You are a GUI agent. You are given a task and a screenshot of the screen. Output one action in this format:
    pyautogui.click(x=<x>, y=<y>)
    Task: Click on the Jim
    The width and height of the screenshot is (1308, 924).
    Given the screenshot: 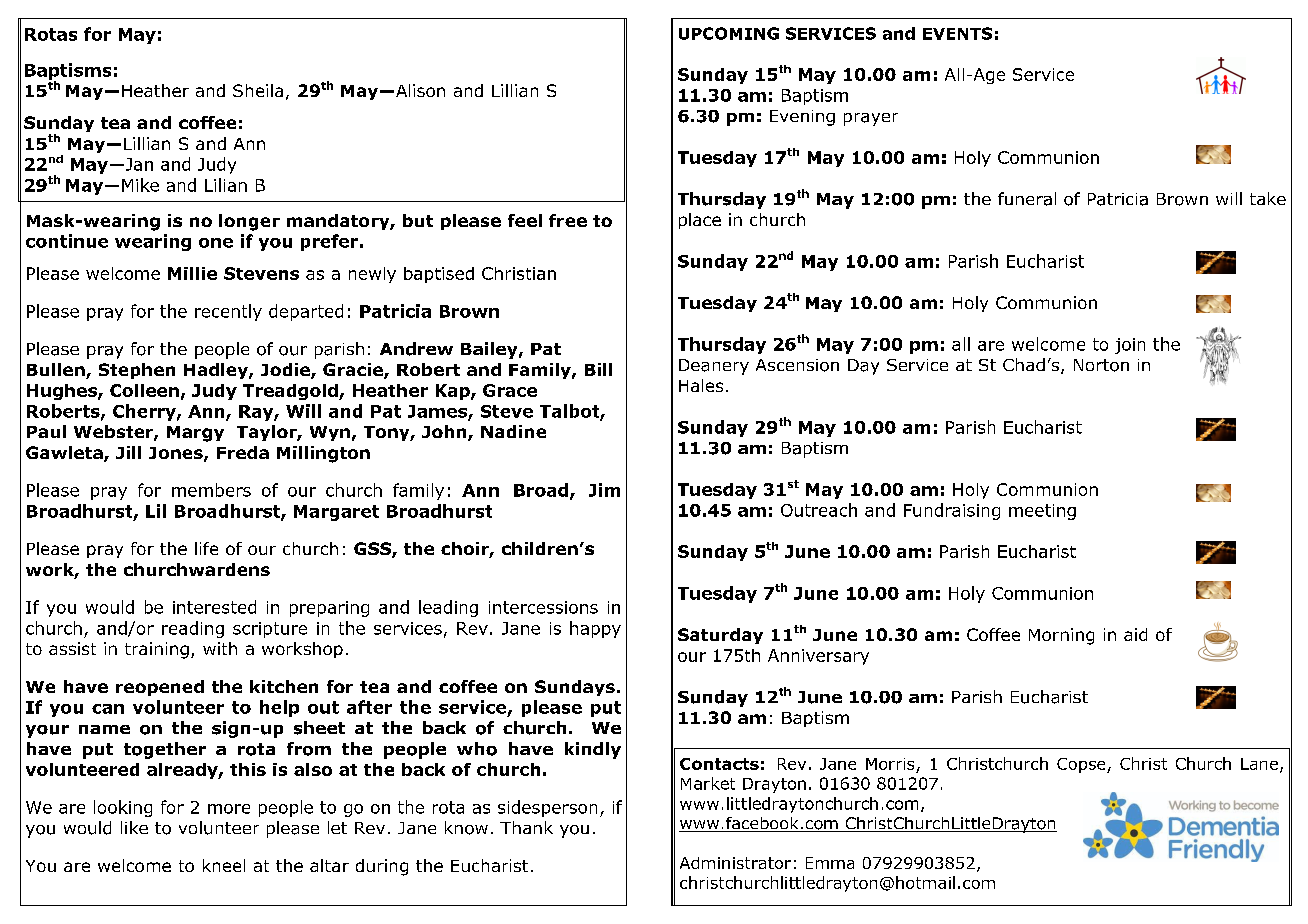 What is the action you would take?
    pyautogui.click(x=604, y=490)
